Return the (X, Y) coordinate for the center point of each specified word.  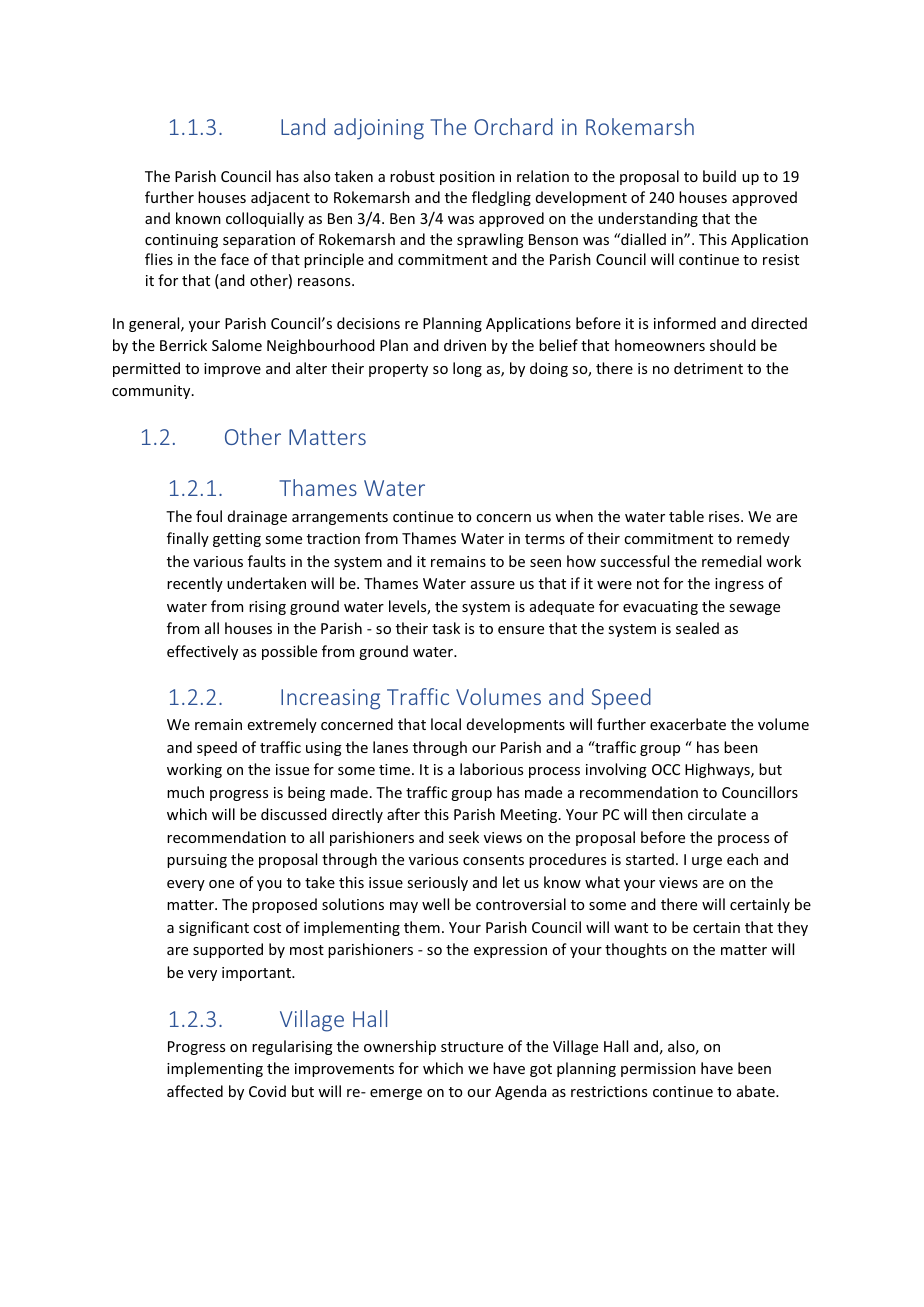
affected (195, 1091)
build (719, 176)
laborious (491, 769)
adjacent (280, 198)
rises (725, 516)
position (467, 178)
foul (209, 516)
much (185, 792)
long (467, 369)
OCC (666, 769)
